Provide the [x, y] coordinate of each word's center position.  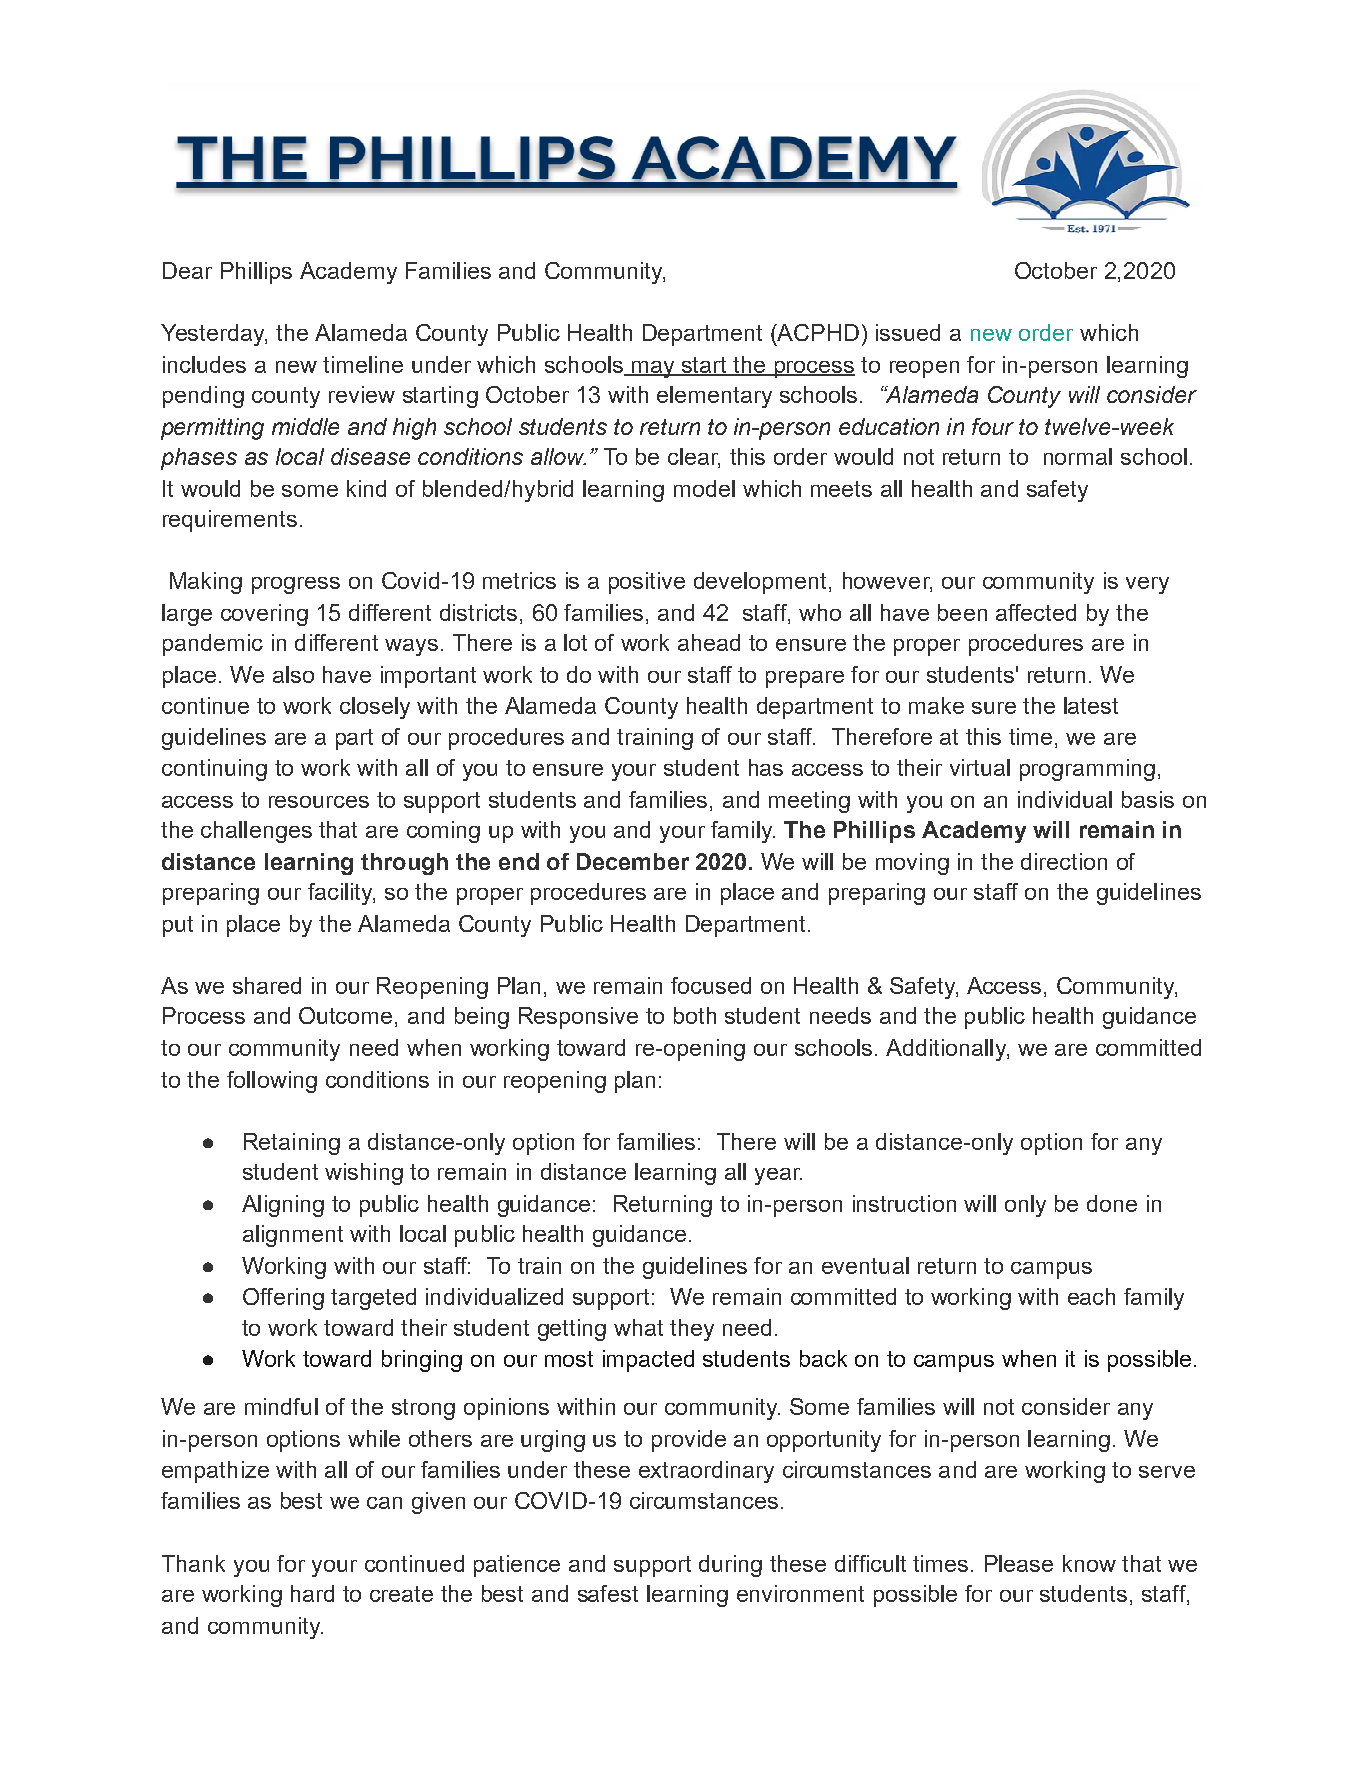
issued [908, 332]
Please [1019, 1563]
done [1112, 1203]
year [778, 1176]
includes [204, 364]
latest [1091, 705]
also [293, 674]
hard [312, 1593]
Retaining [292, 1144]
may [653, 369]
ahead [709, 642]
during [730, 1566]
